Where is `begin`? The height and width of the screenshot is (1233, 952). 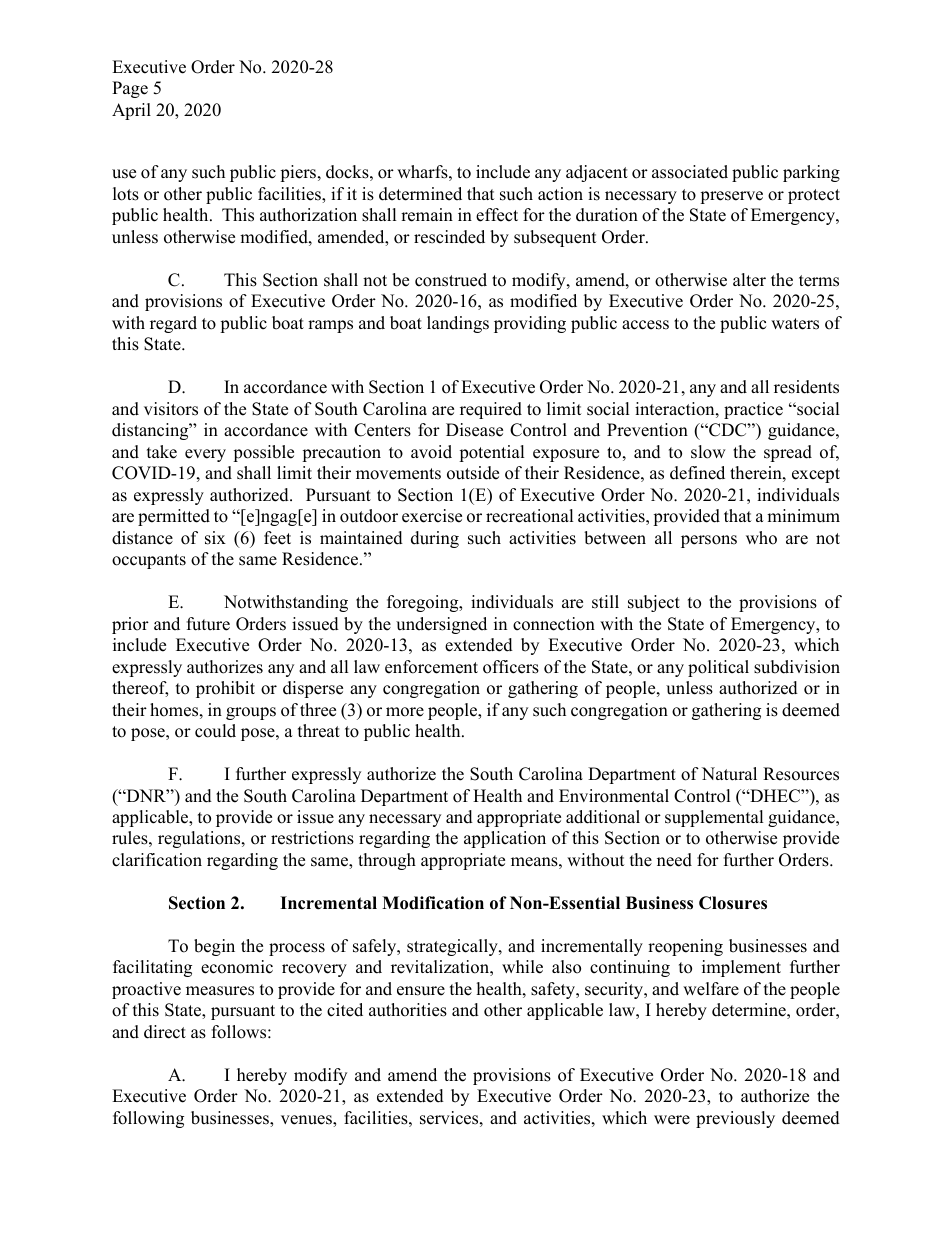
begin is located at coordinates (214, 947).
